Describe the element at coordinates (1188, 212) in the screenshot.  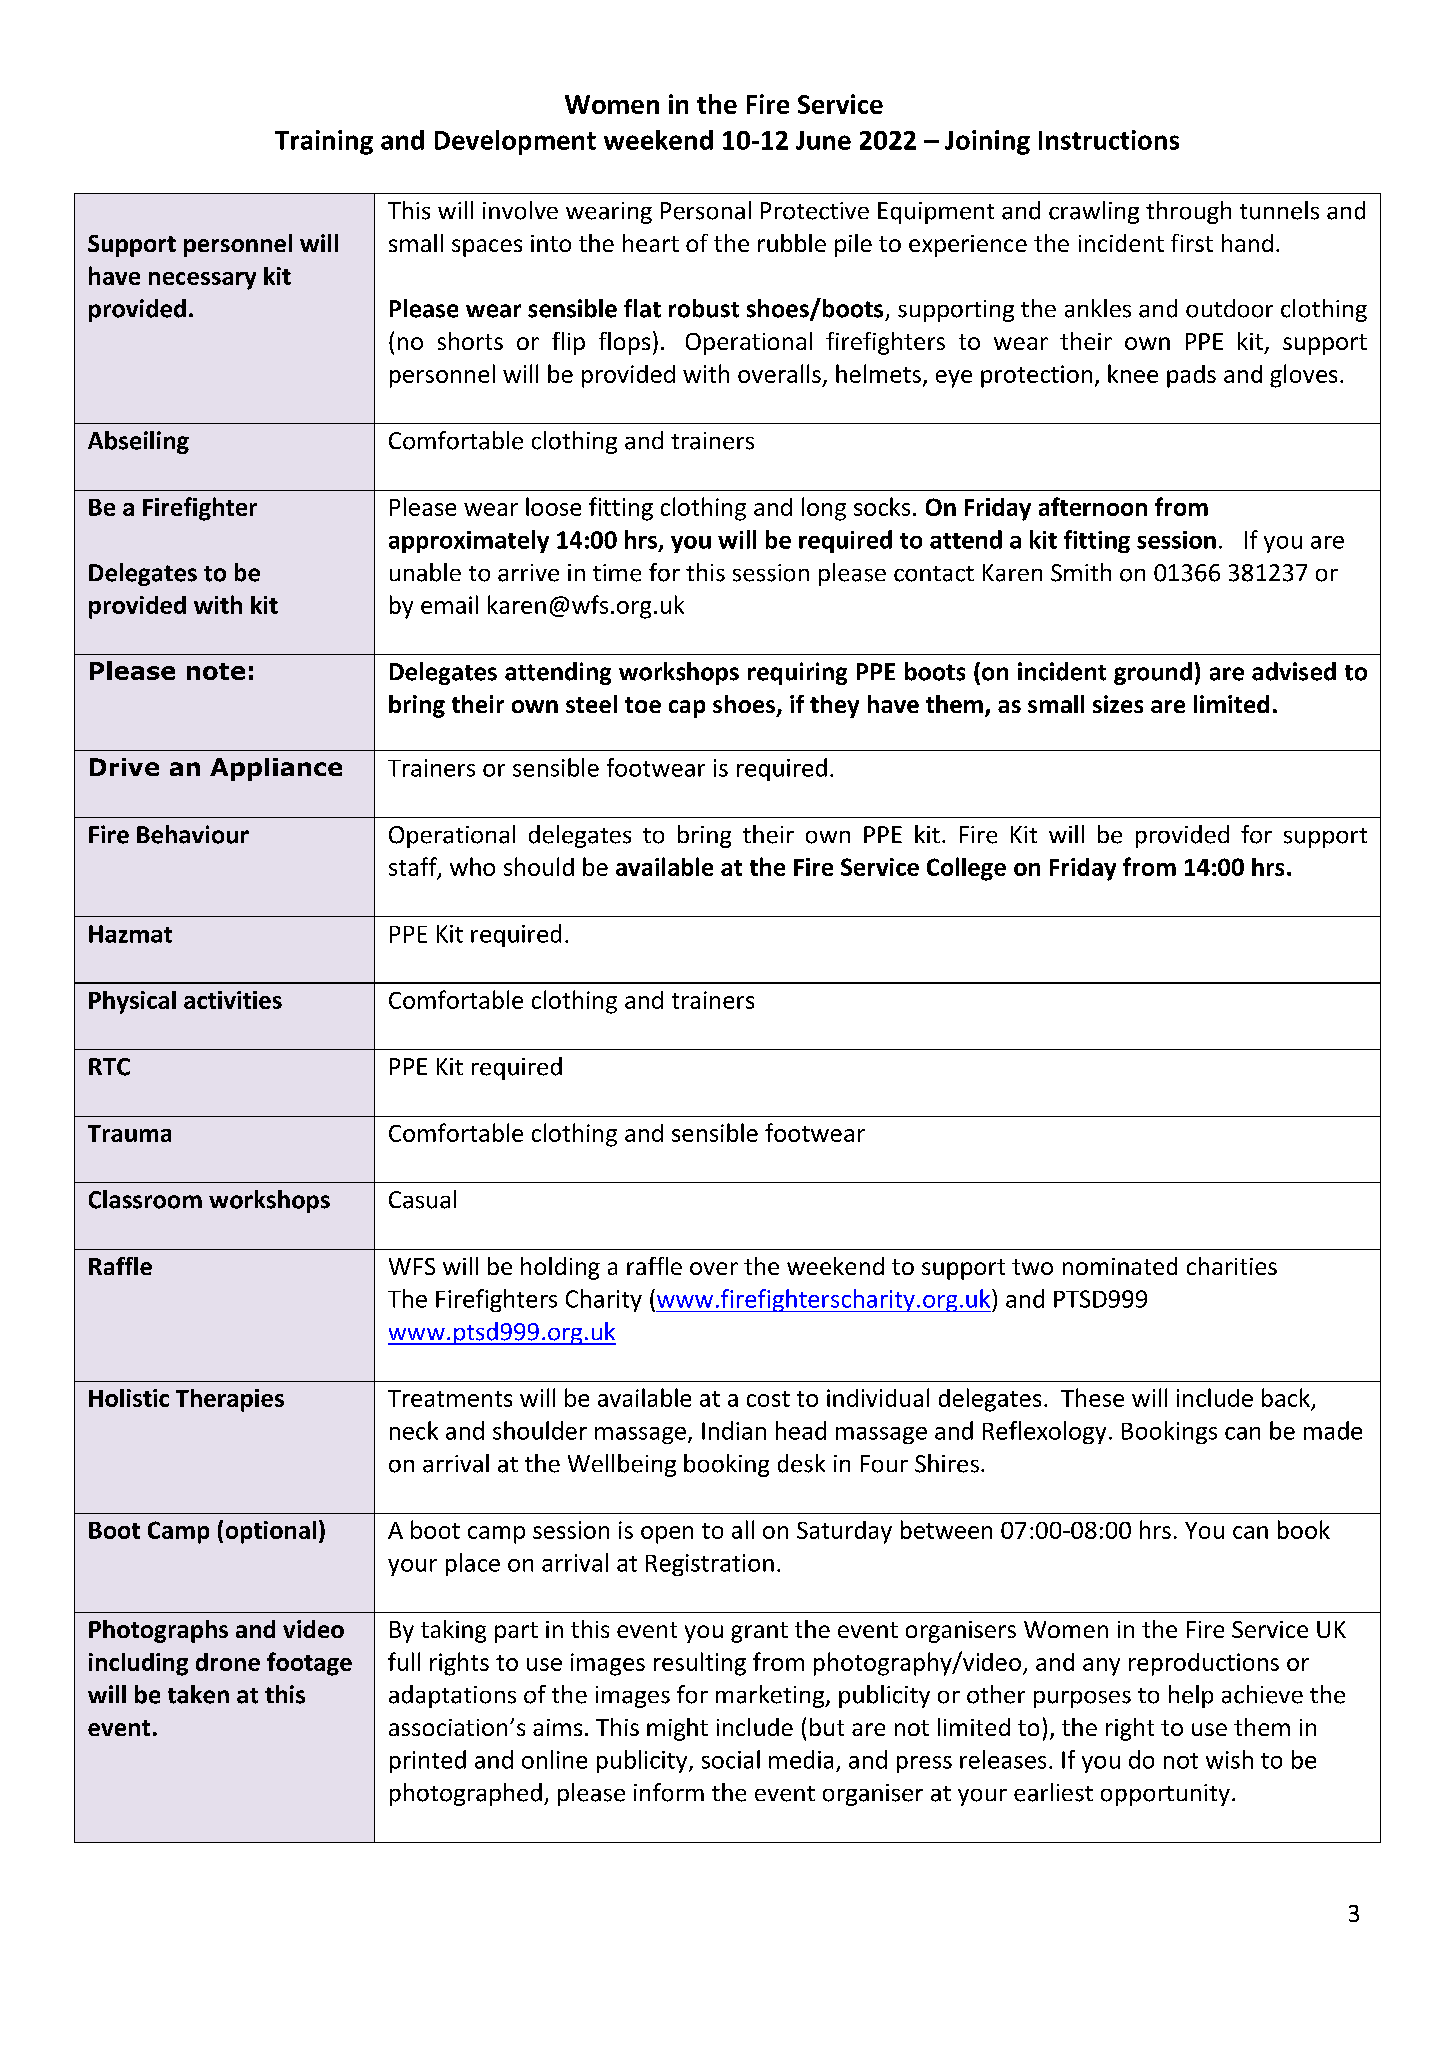
I see `through` at that location.
